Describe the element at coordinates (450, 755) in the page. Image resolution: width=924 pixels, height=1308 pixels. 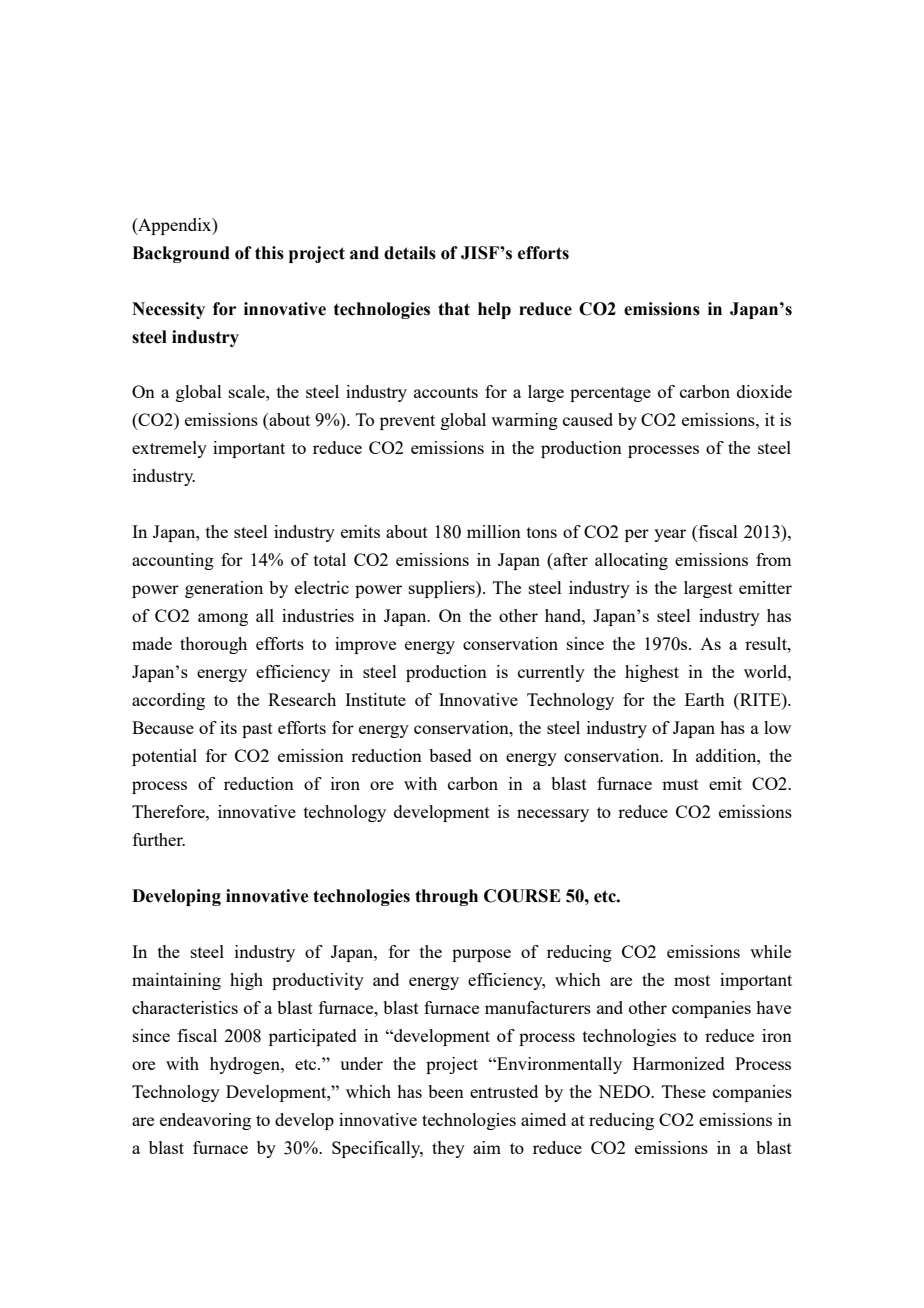
I see `based` at that location.
